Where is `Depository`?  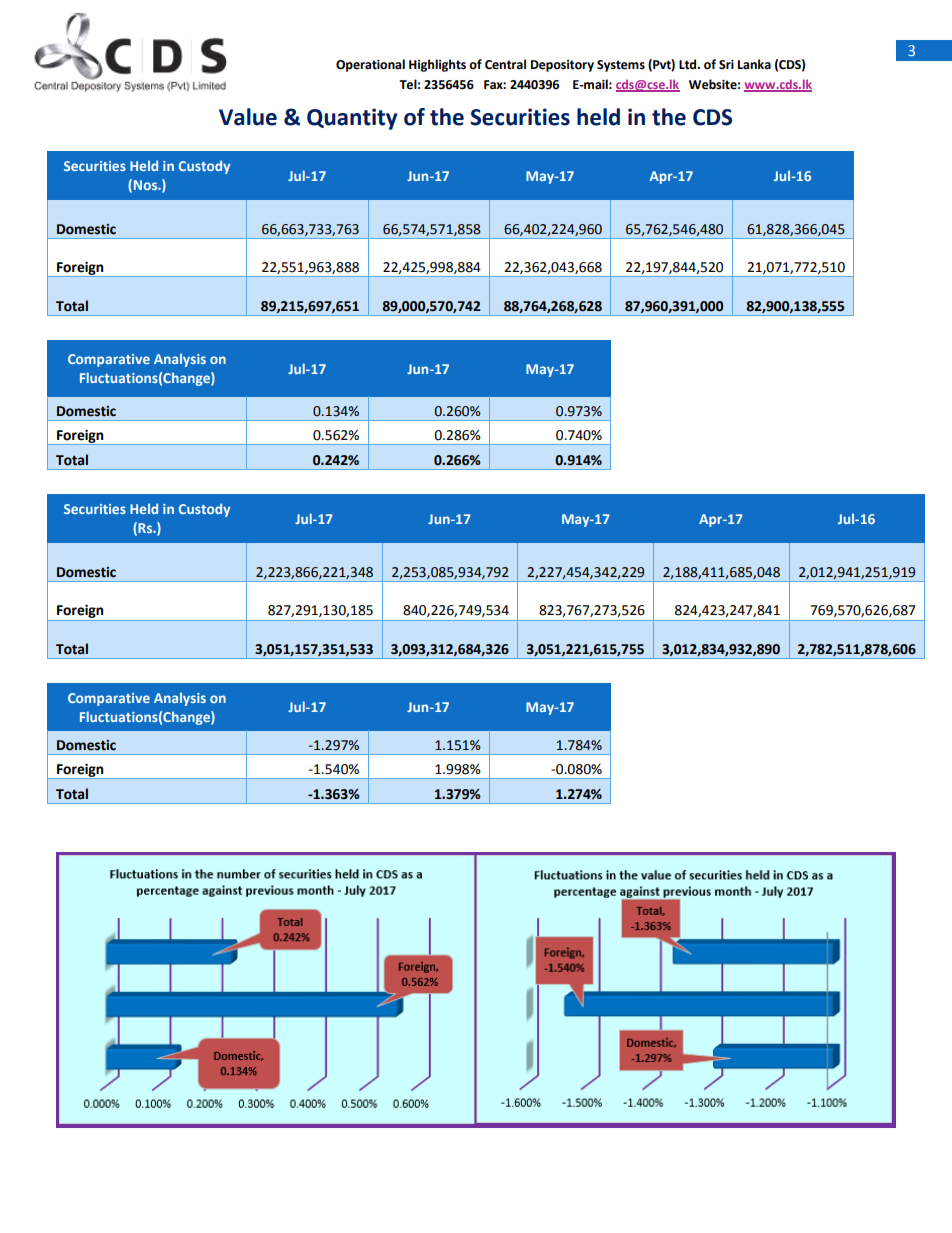
Depository is located at coordinates (562, 66).
